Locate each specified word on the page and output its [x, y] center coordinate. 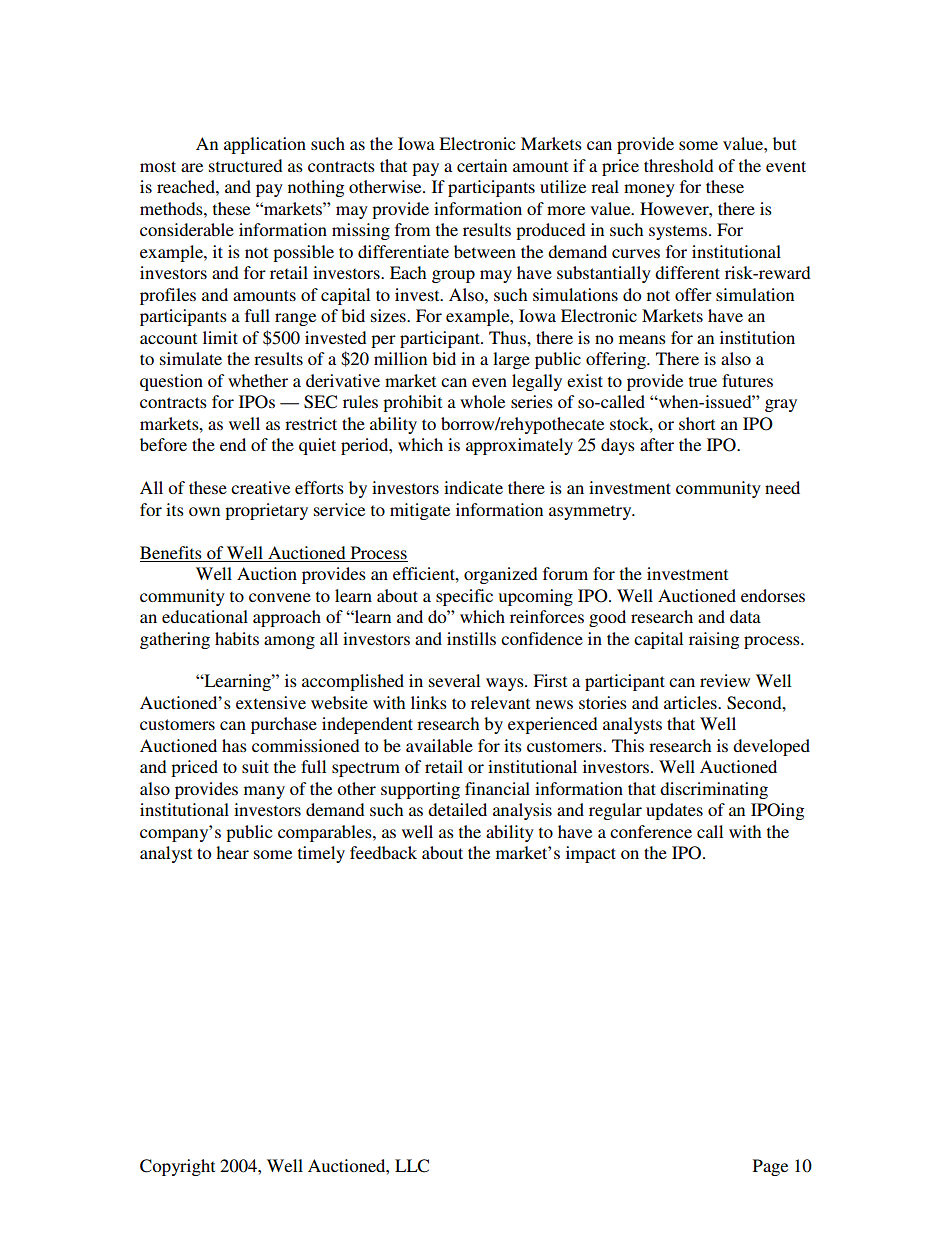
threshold [679, 165]
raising [714, 640]
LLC [412, 1166]
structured [246, 165]
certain [482, 165]
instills [471, 638]
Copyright [177, 1167]
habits [237, 638]
